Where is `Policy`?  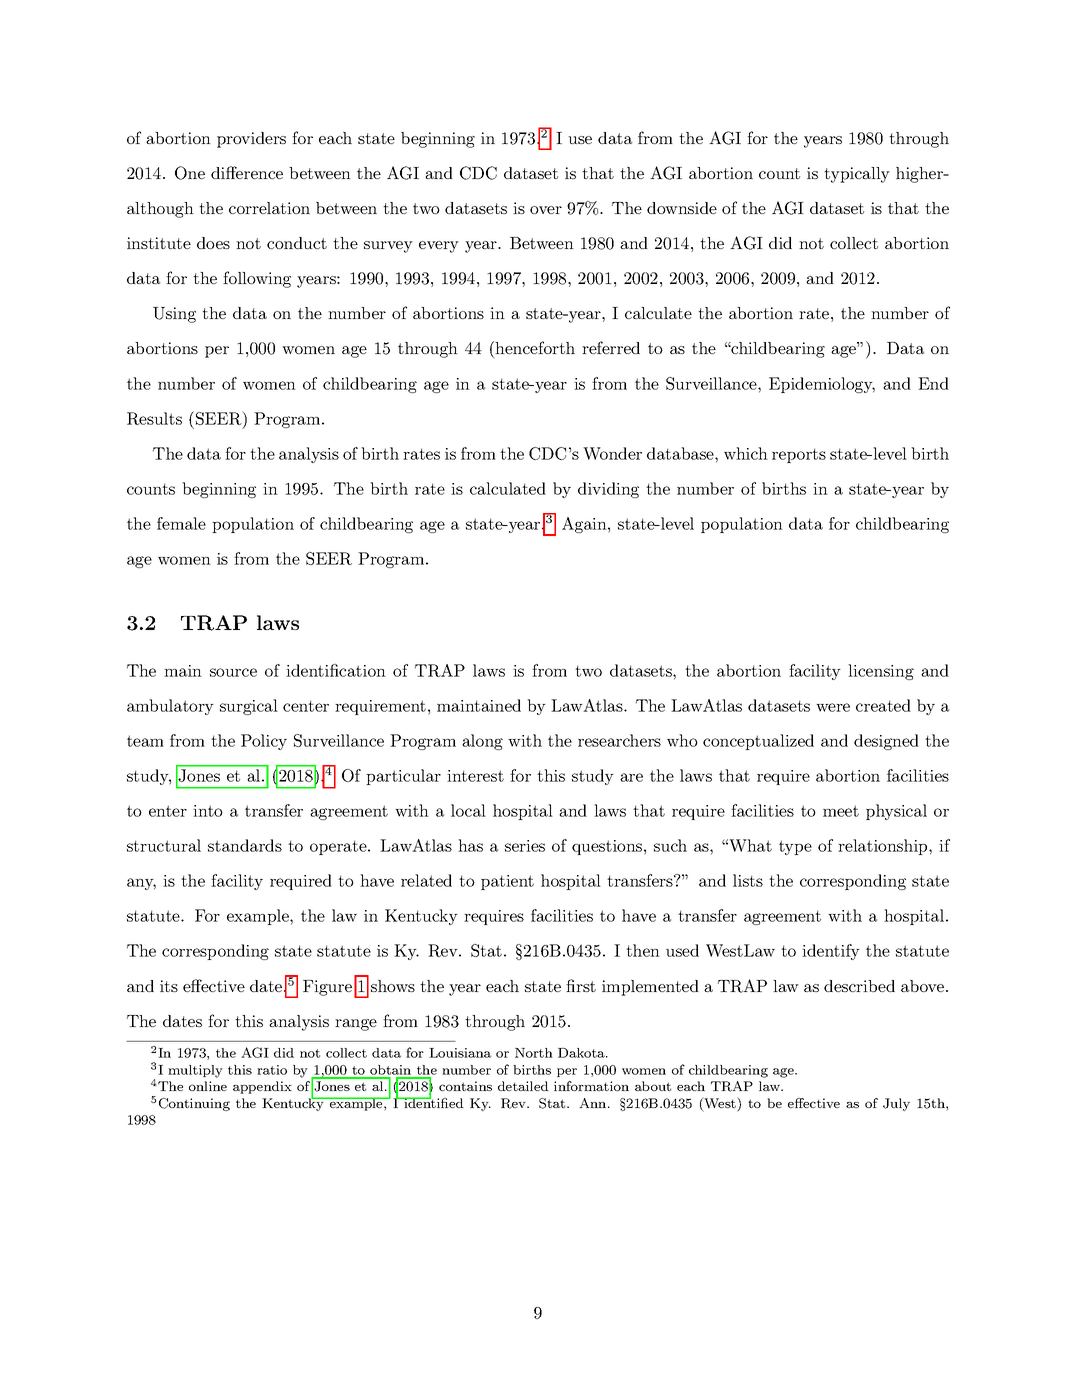
Policy is located at coordinates (264, 742).
